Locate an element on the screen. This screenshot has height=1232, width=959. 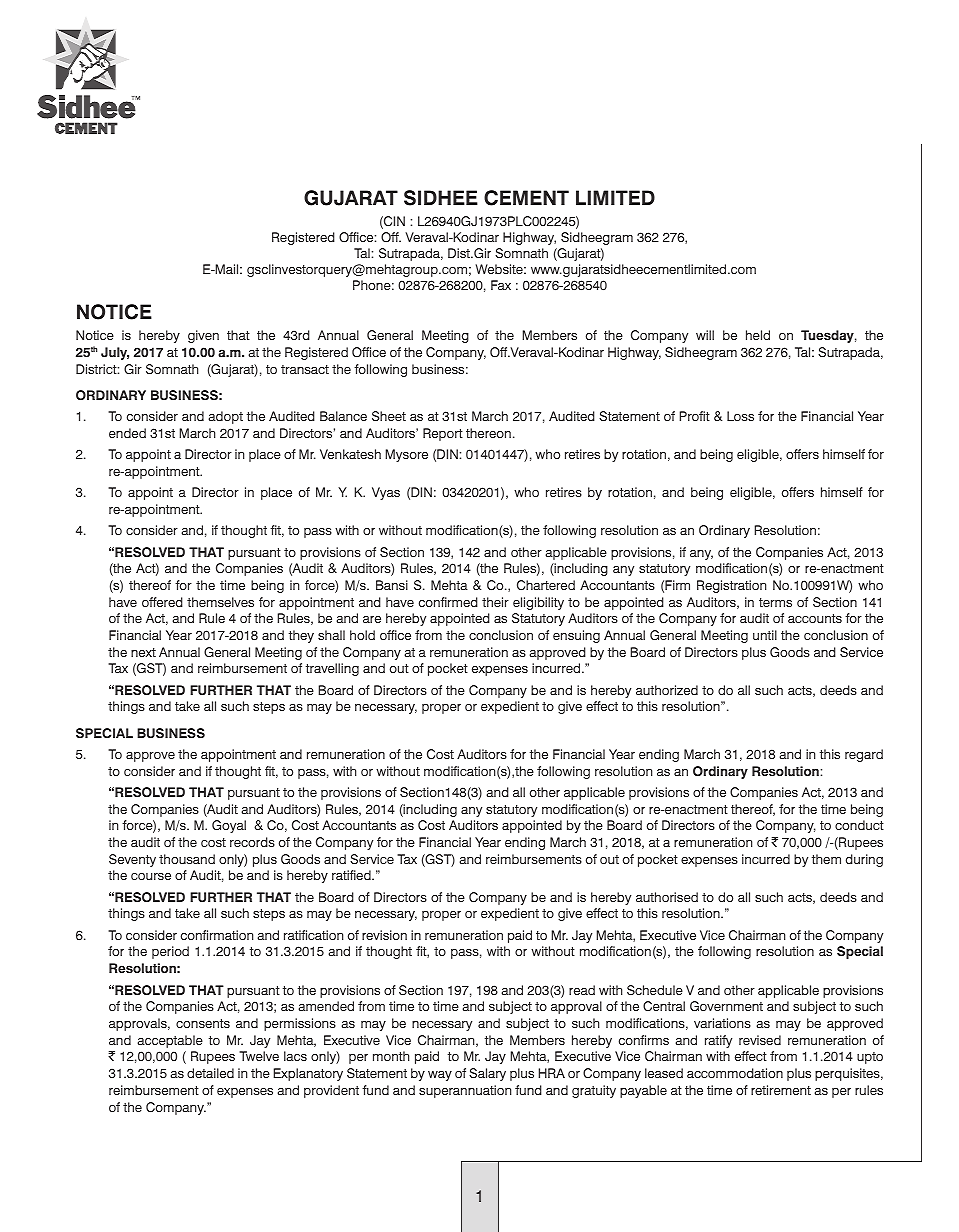
July is located at coordinates (115, 353).
